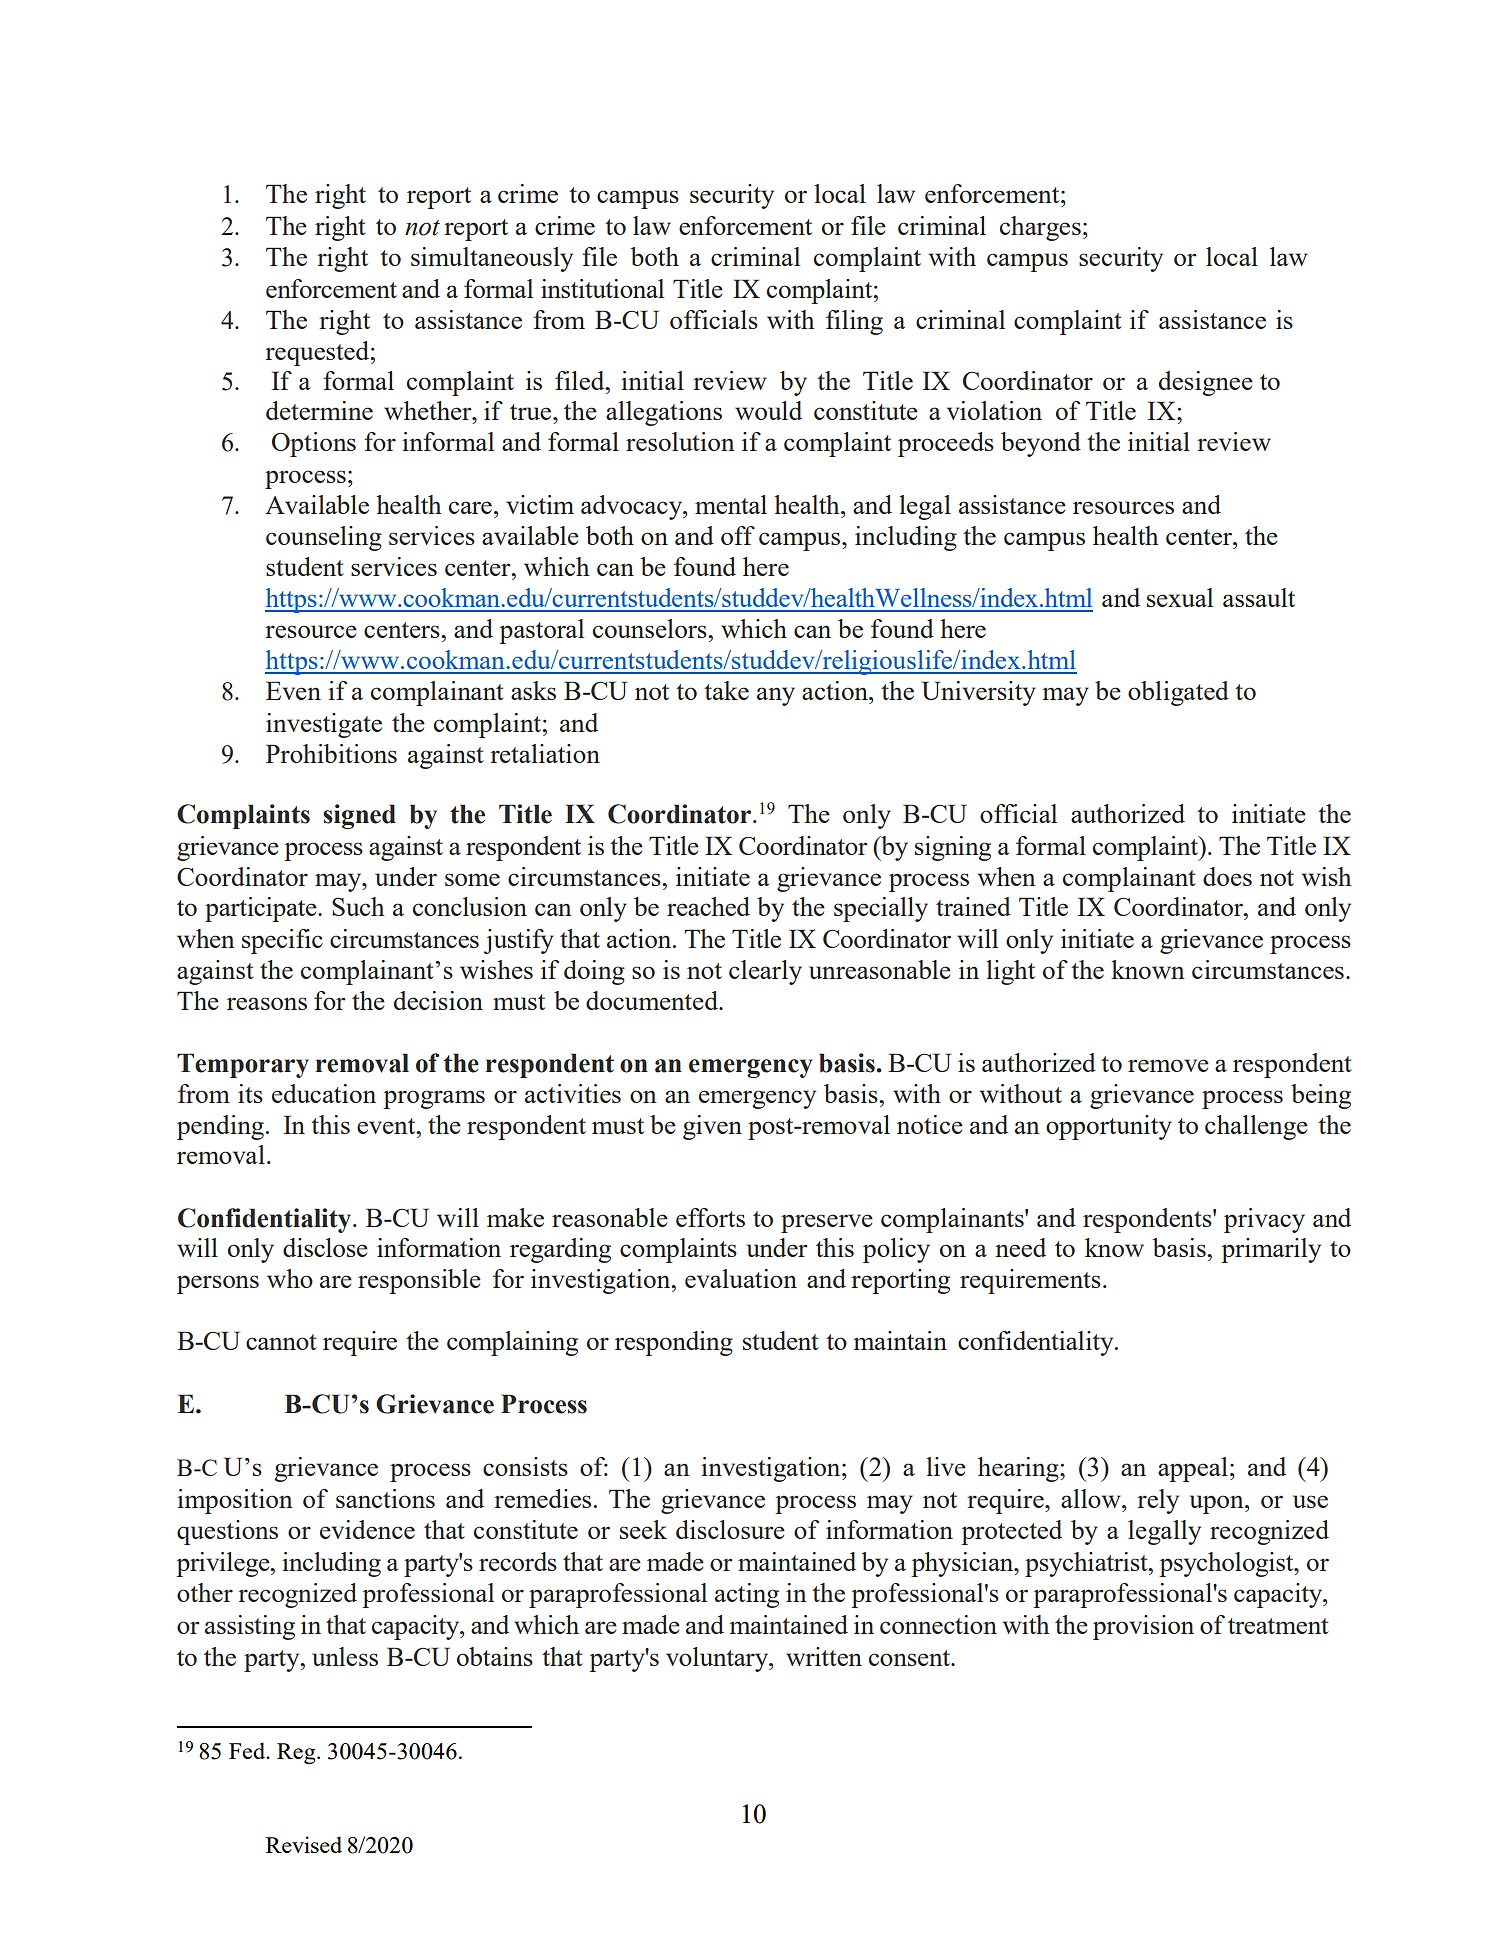 Image resolution: width=1503 pixels, height=1945 pixels. I want to click on charges, so click(1040, 228).
